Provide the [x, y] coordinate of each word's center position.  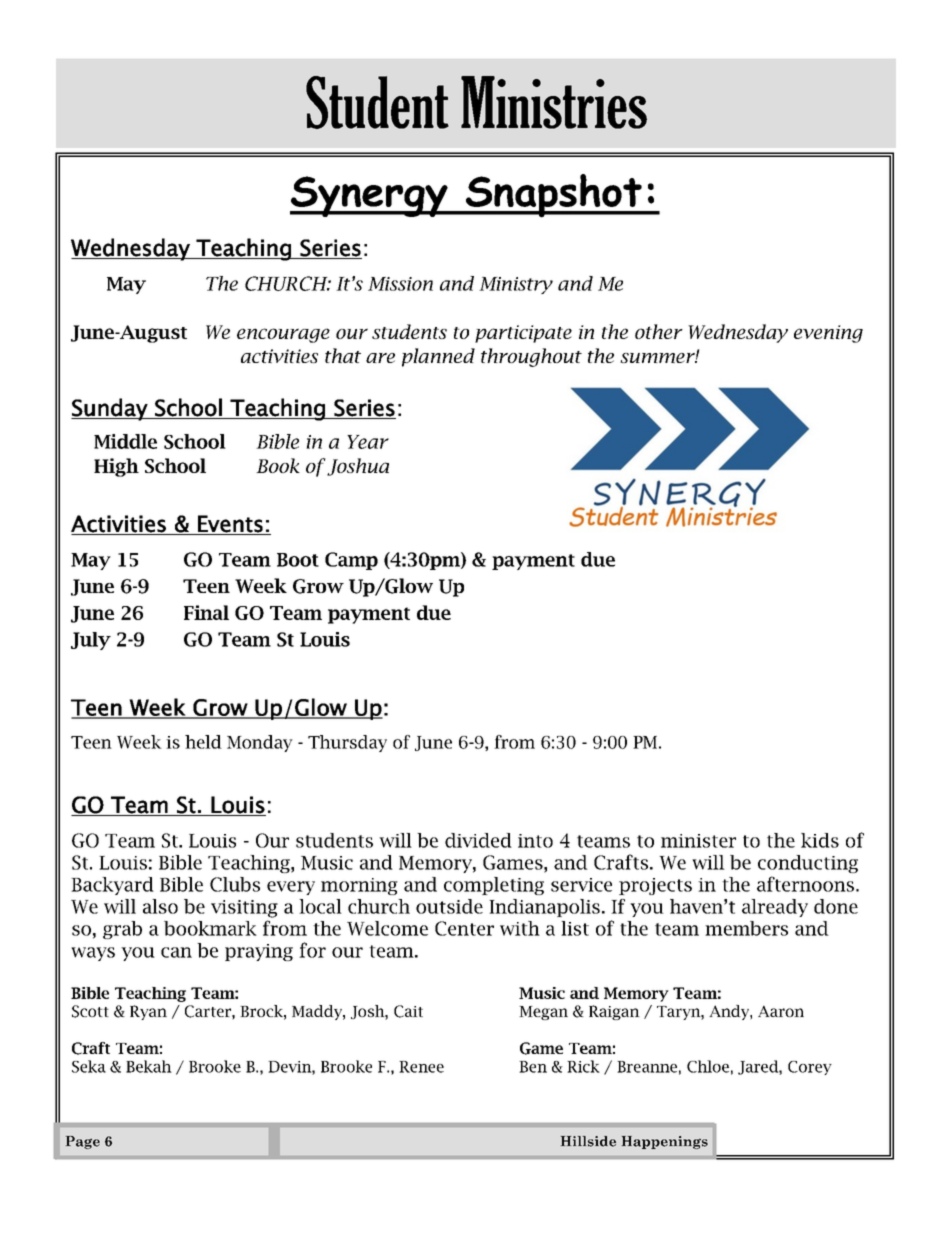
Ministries [554, 102]
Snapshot [554, 196]
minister [698, 841]
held [203, 742]
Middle [125, 441]
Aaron [781, 1011]
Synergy [370, 196]
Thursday [347, 743]
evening [828, 334]
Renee [421, 1067]
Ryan [148, 1012]
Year [368, 442]
